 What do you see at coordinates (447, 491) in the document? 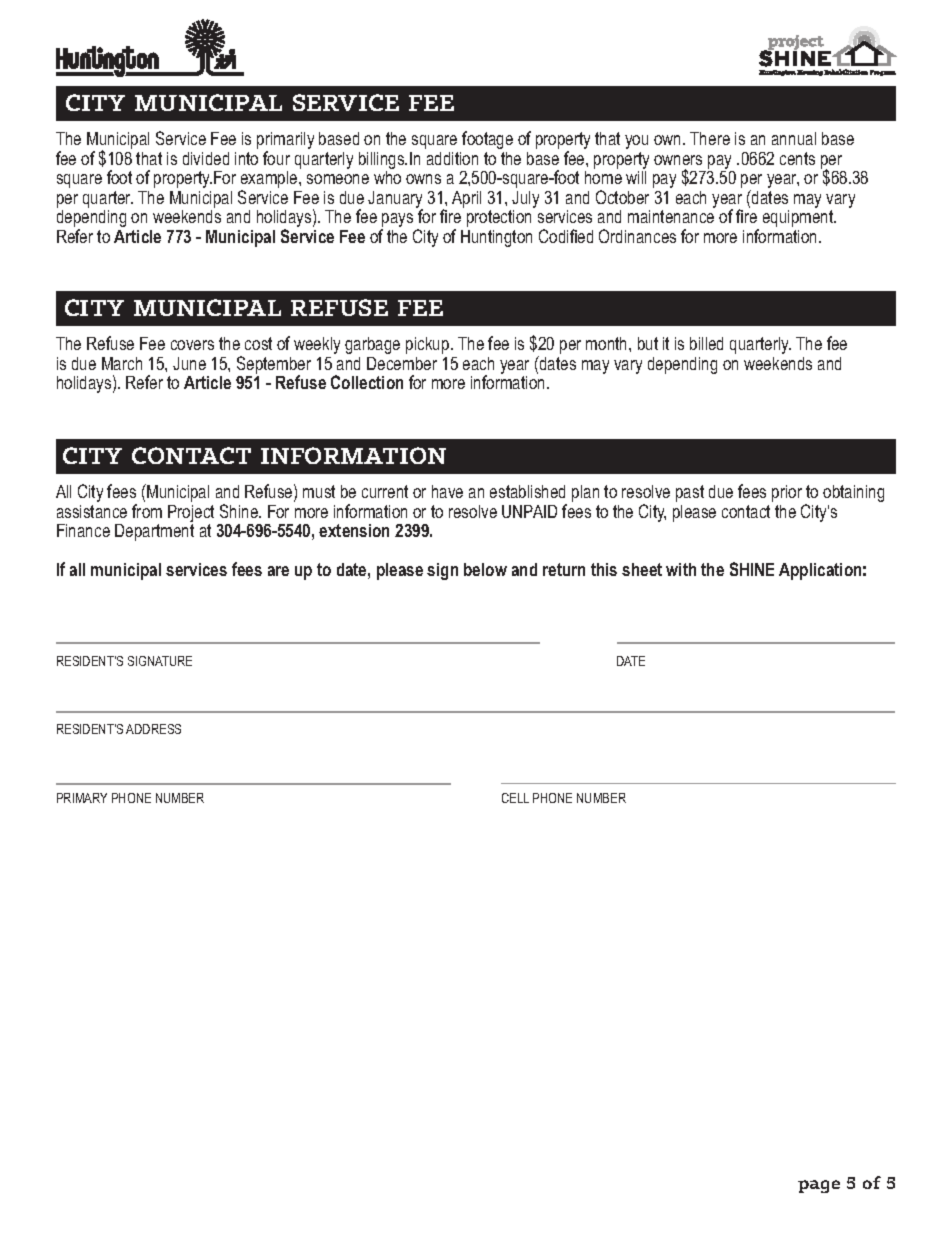
I see `have` at bounding box center [447, 491].
